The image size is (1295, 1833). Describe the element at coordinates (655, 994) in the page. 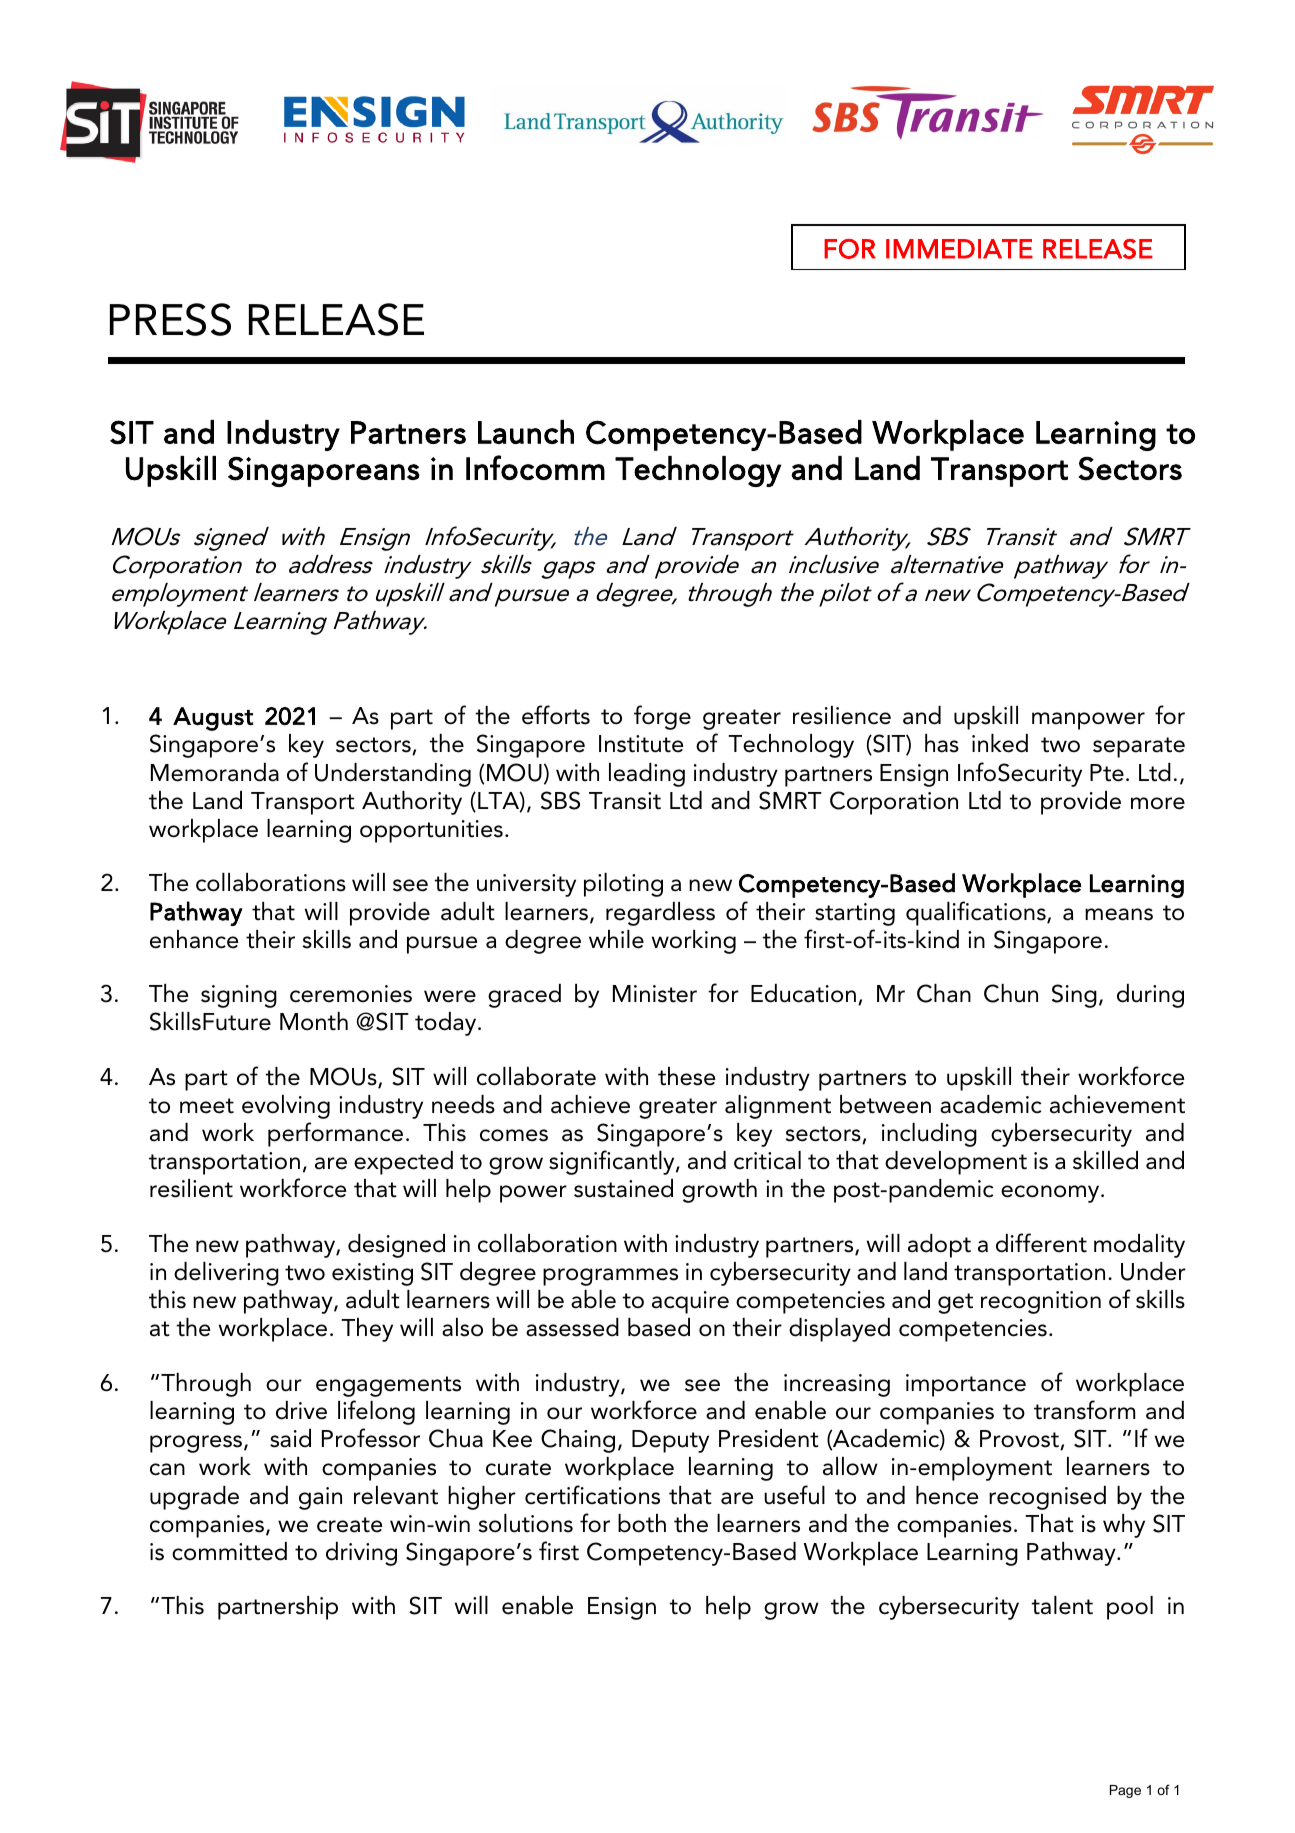

I see `Minister` at that location.
